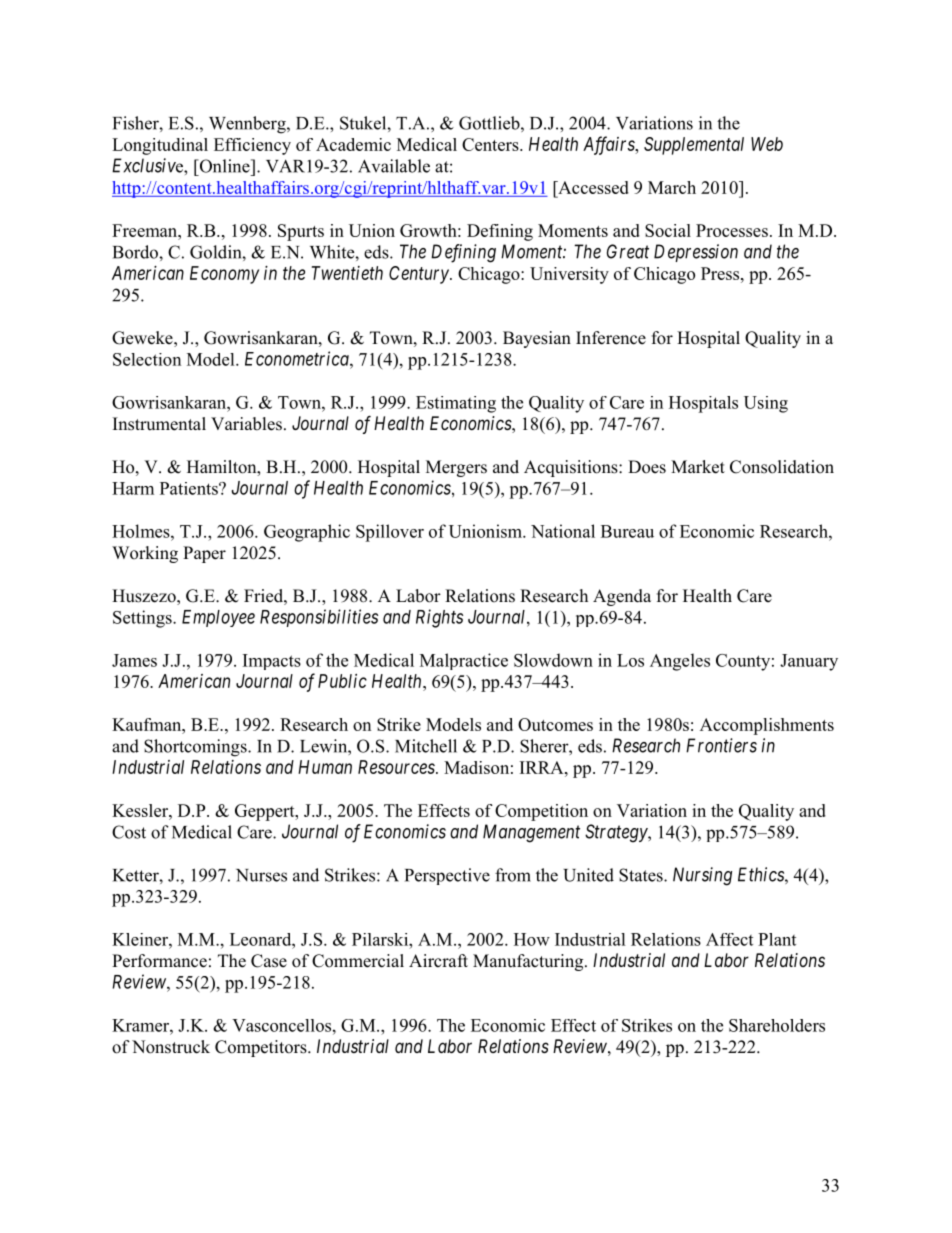 The width and height of the image is (952, 1233). What do you see at coordinates (224, 166) in the image?
I see `Online` at bounding box center [224, 166].
